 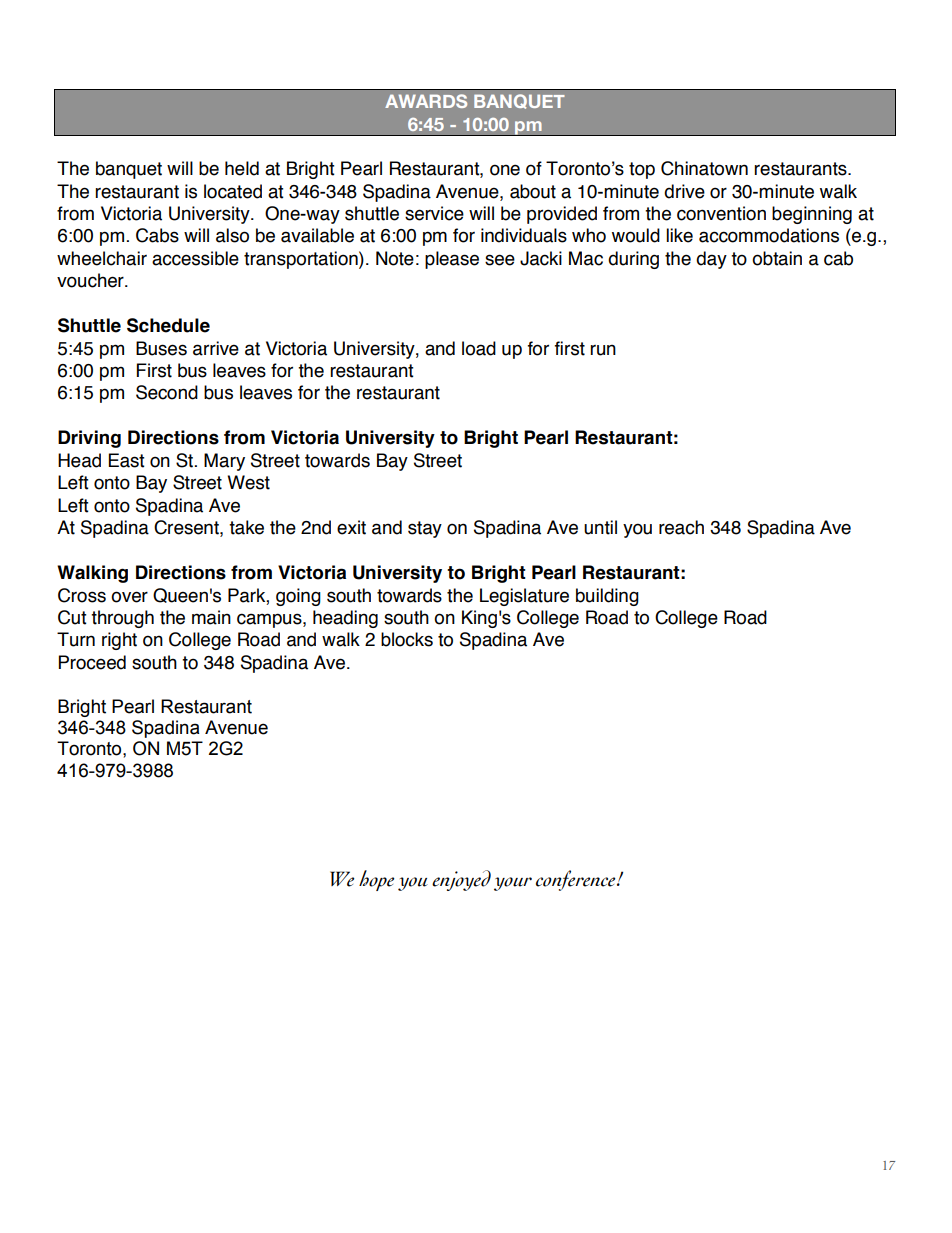 I want to click on conference, so click(x=577, y=880).
